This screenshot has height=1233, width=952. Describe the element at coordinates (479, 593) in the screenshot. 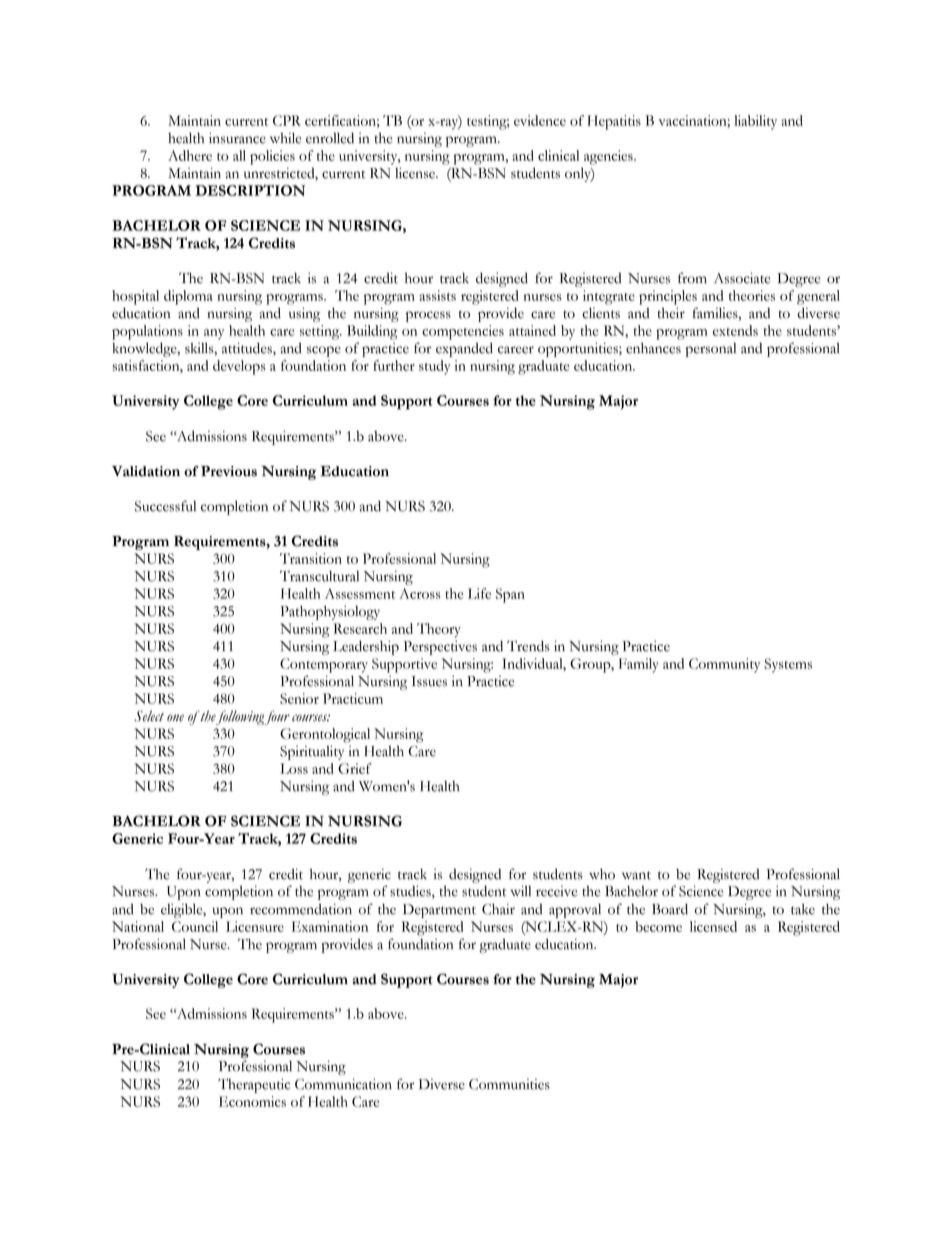

I see `Life` at that location.
